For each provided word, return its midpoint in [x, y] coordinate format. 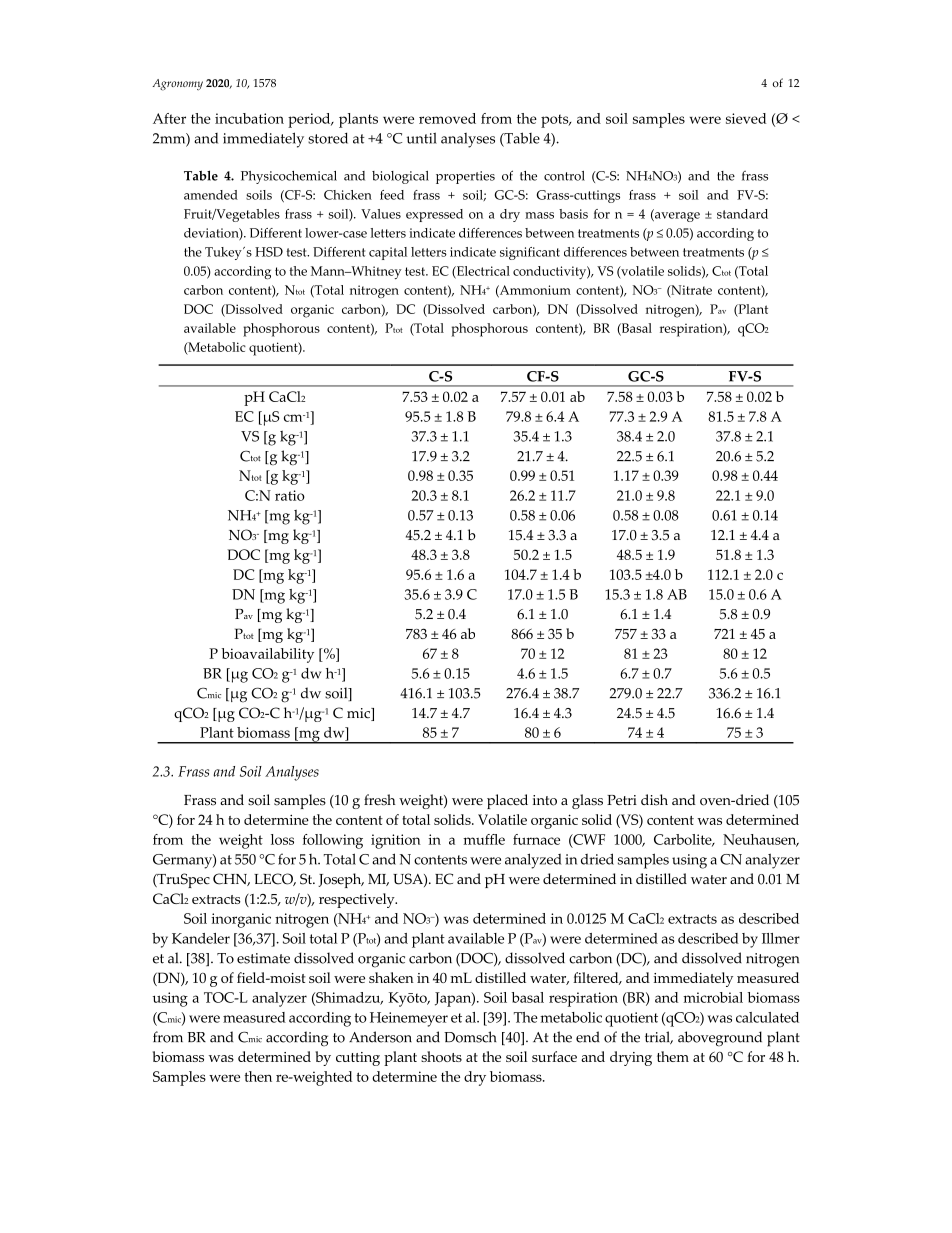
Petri [622, 800]
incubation [249, 118]
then [258, 1076]
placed [507, 801]
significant [530, 253]
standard [742, 214]
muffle [484, 839]
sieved [746, 118]
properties [465, 177]
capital [388, 253]
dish [654, 800]
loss [282, 839]
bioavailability [268, 655]
